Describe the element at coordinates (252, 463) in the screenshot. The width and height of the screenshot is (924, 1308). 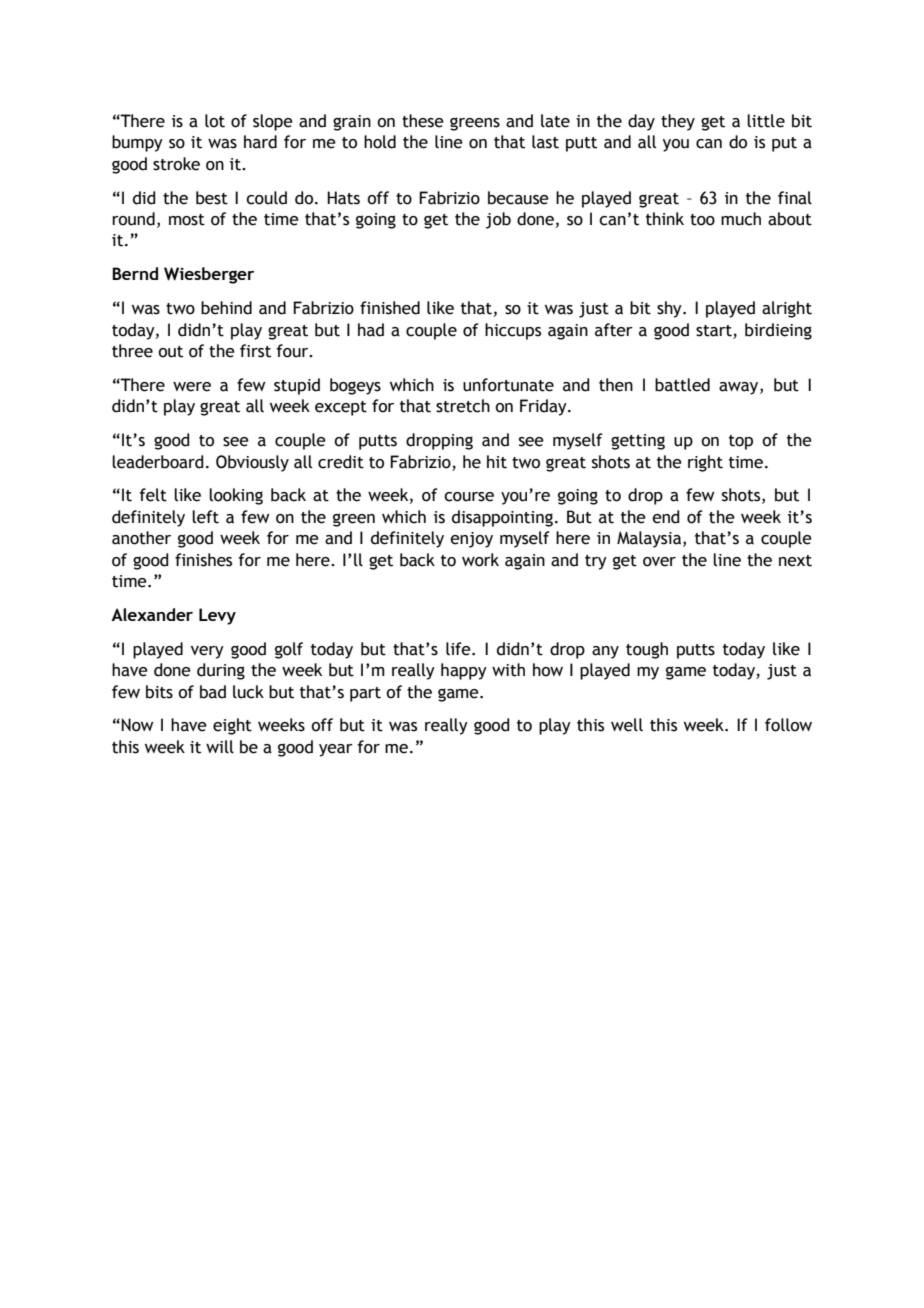
I see `Obviously` at that location.
